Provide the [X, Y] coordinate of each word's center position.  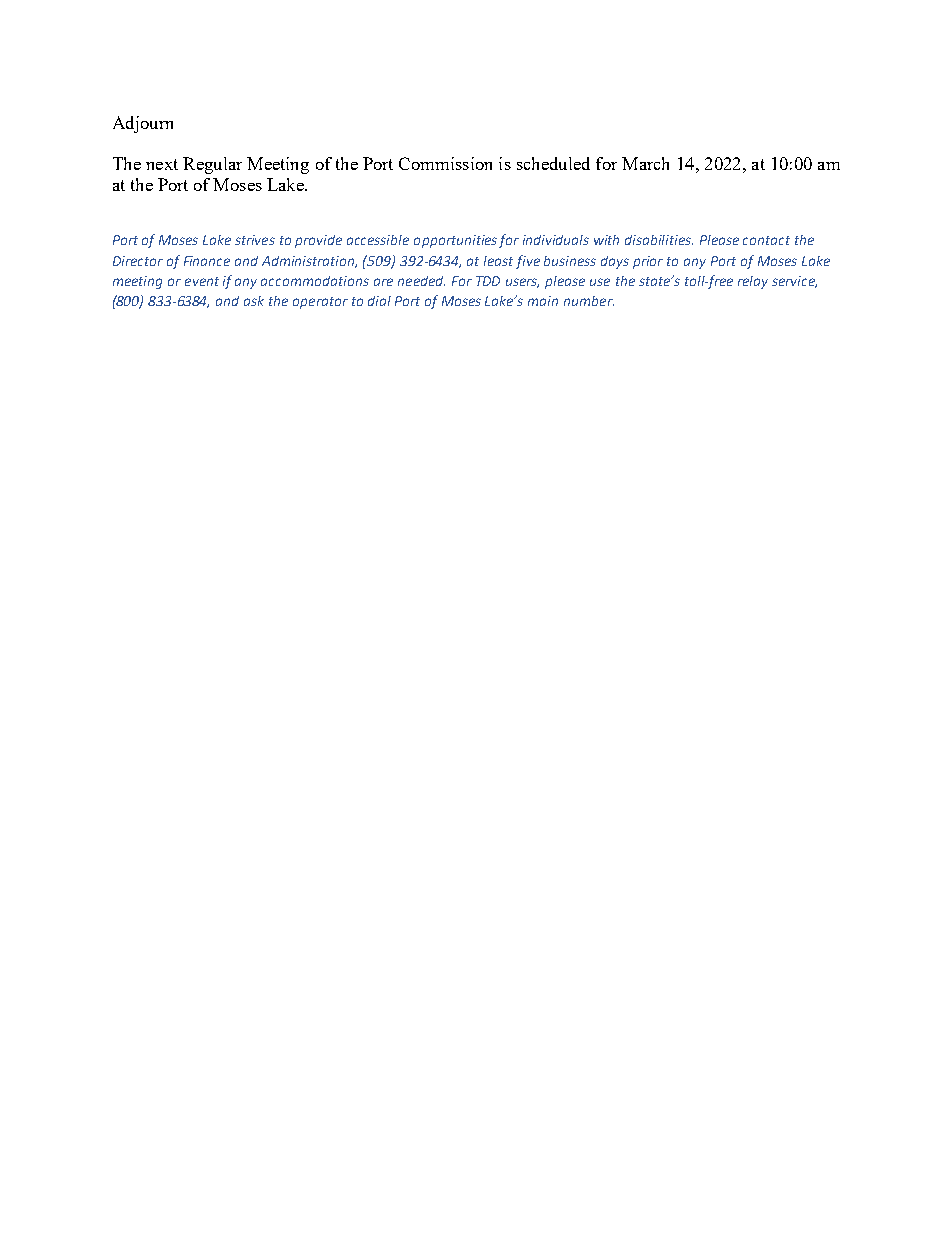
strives [255, 240]
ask [254, 301]
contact [766, 240]
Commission [445, 163]
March [645, 163]
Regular [212, 165]
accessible [378, 240]
